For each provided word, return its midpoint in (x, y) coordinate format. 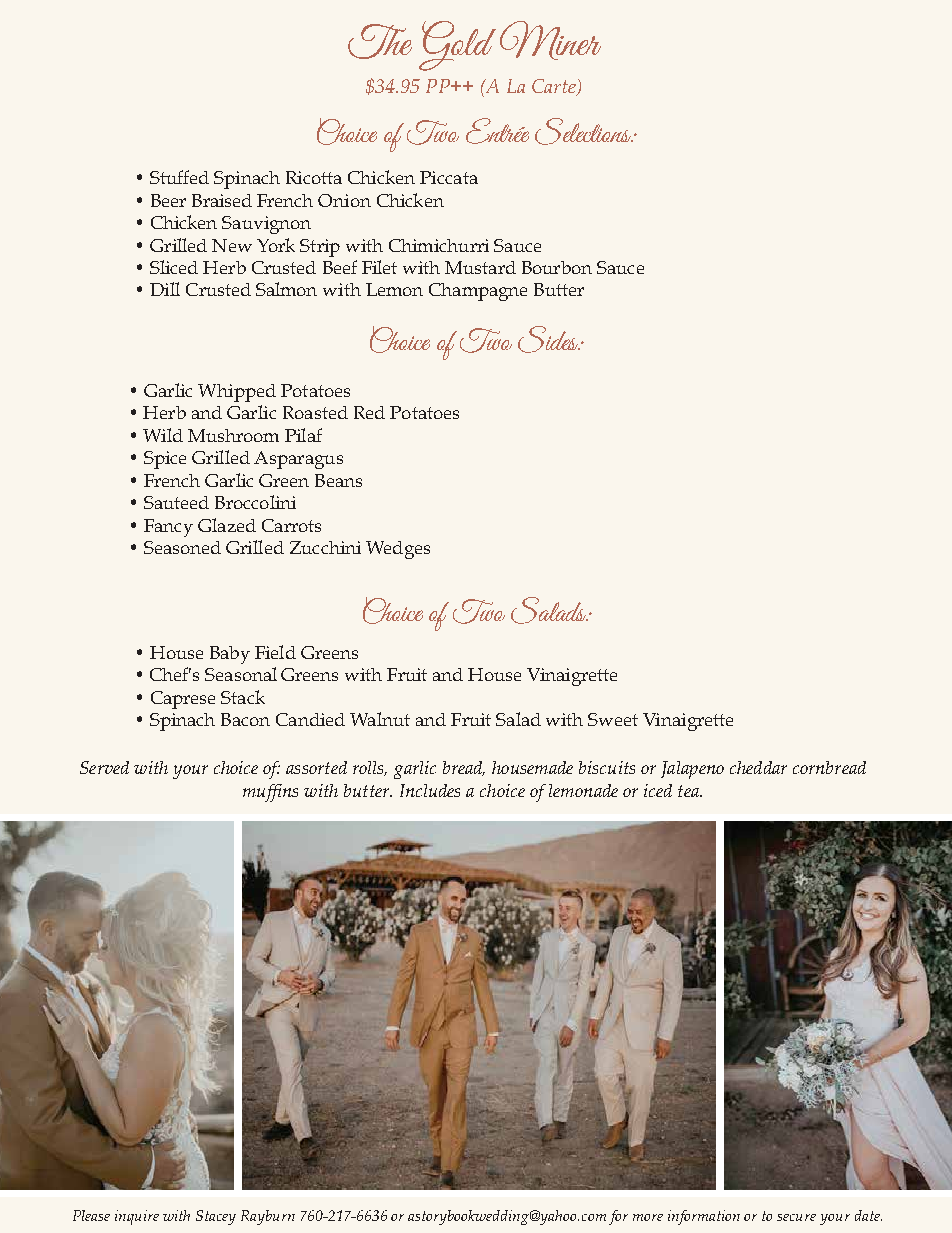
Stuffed (179, 177)
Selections (584, 131)
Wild (163, 435)
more (648, 1217)
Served (104, 767)
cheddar (758, 767)
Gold (457, 46)
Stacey (216, 1217)
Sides (549, 339)
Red (369, 412)
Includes (430, 790)
